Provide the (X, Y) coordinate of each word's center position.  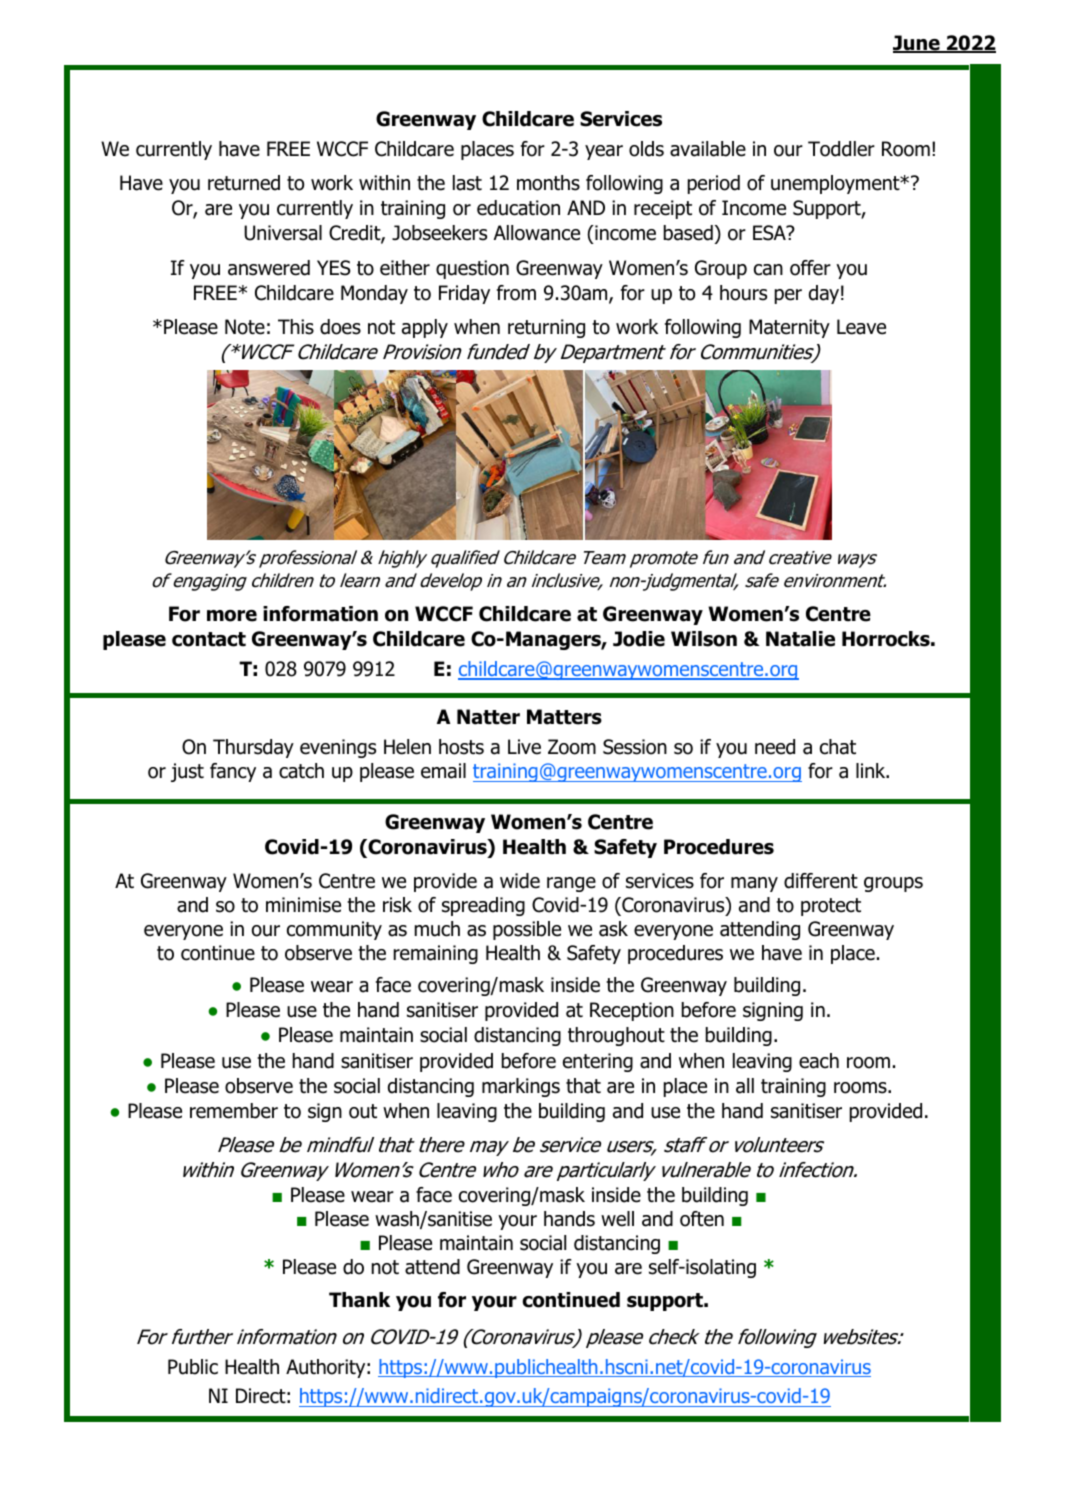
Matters (564, 717)
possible (527, 930)
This (296, 327)
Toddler (841, 149)
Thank (359, 1300)
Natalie (800, 639)
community (334, 930)
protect (831, 907)
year (604, 152)
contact (209, 639)
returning (546, 328)
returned (244, 183)
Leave (861, 327)
